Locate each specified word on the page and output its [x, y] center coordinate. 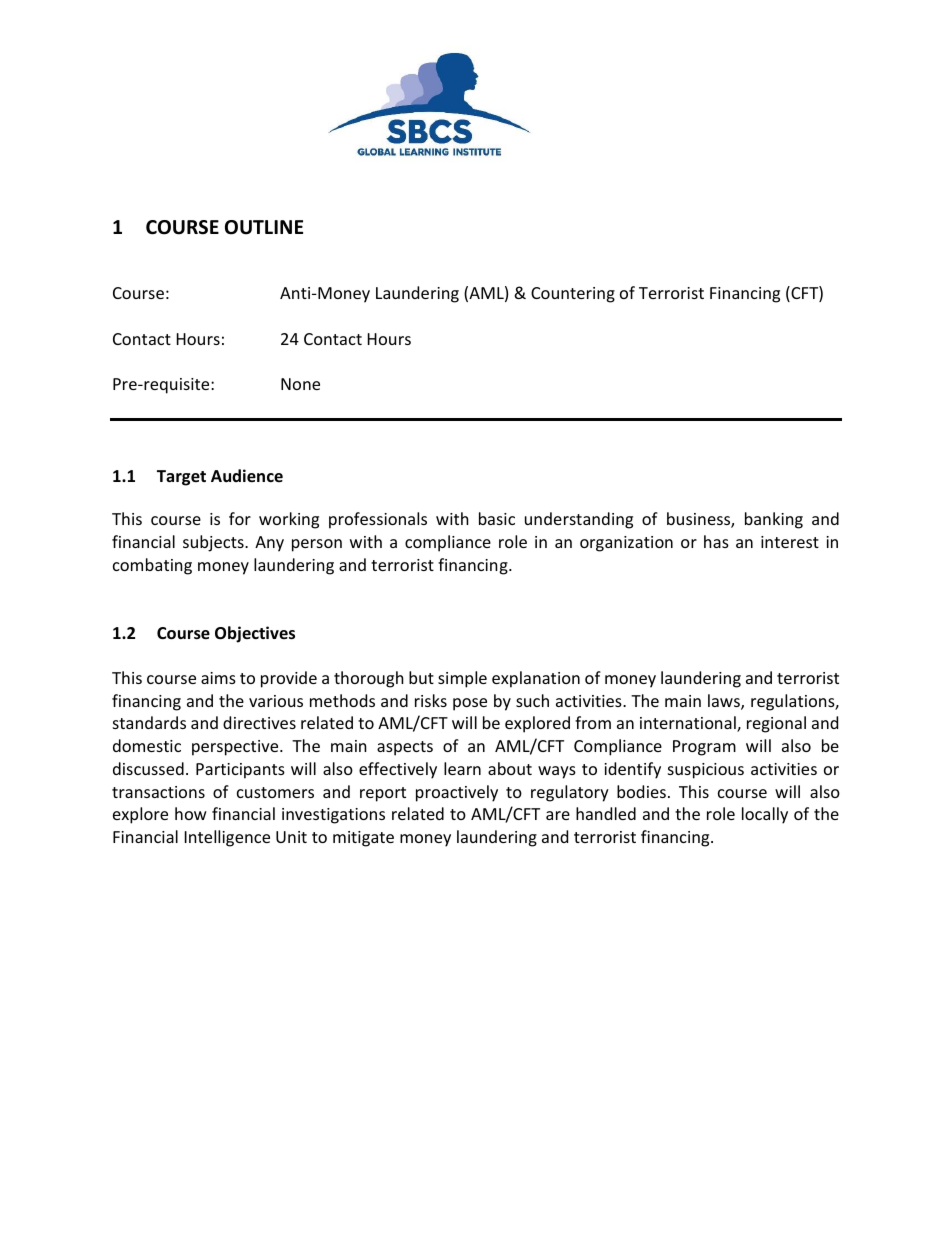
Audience [247, 476]
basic [497, 518]
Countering [573, 295]
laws [725, 702]
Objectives [255, 634]
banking [774, 520]
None [300, 384]
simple [462, 679]
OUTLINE [264, 227]
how [191, 813]
